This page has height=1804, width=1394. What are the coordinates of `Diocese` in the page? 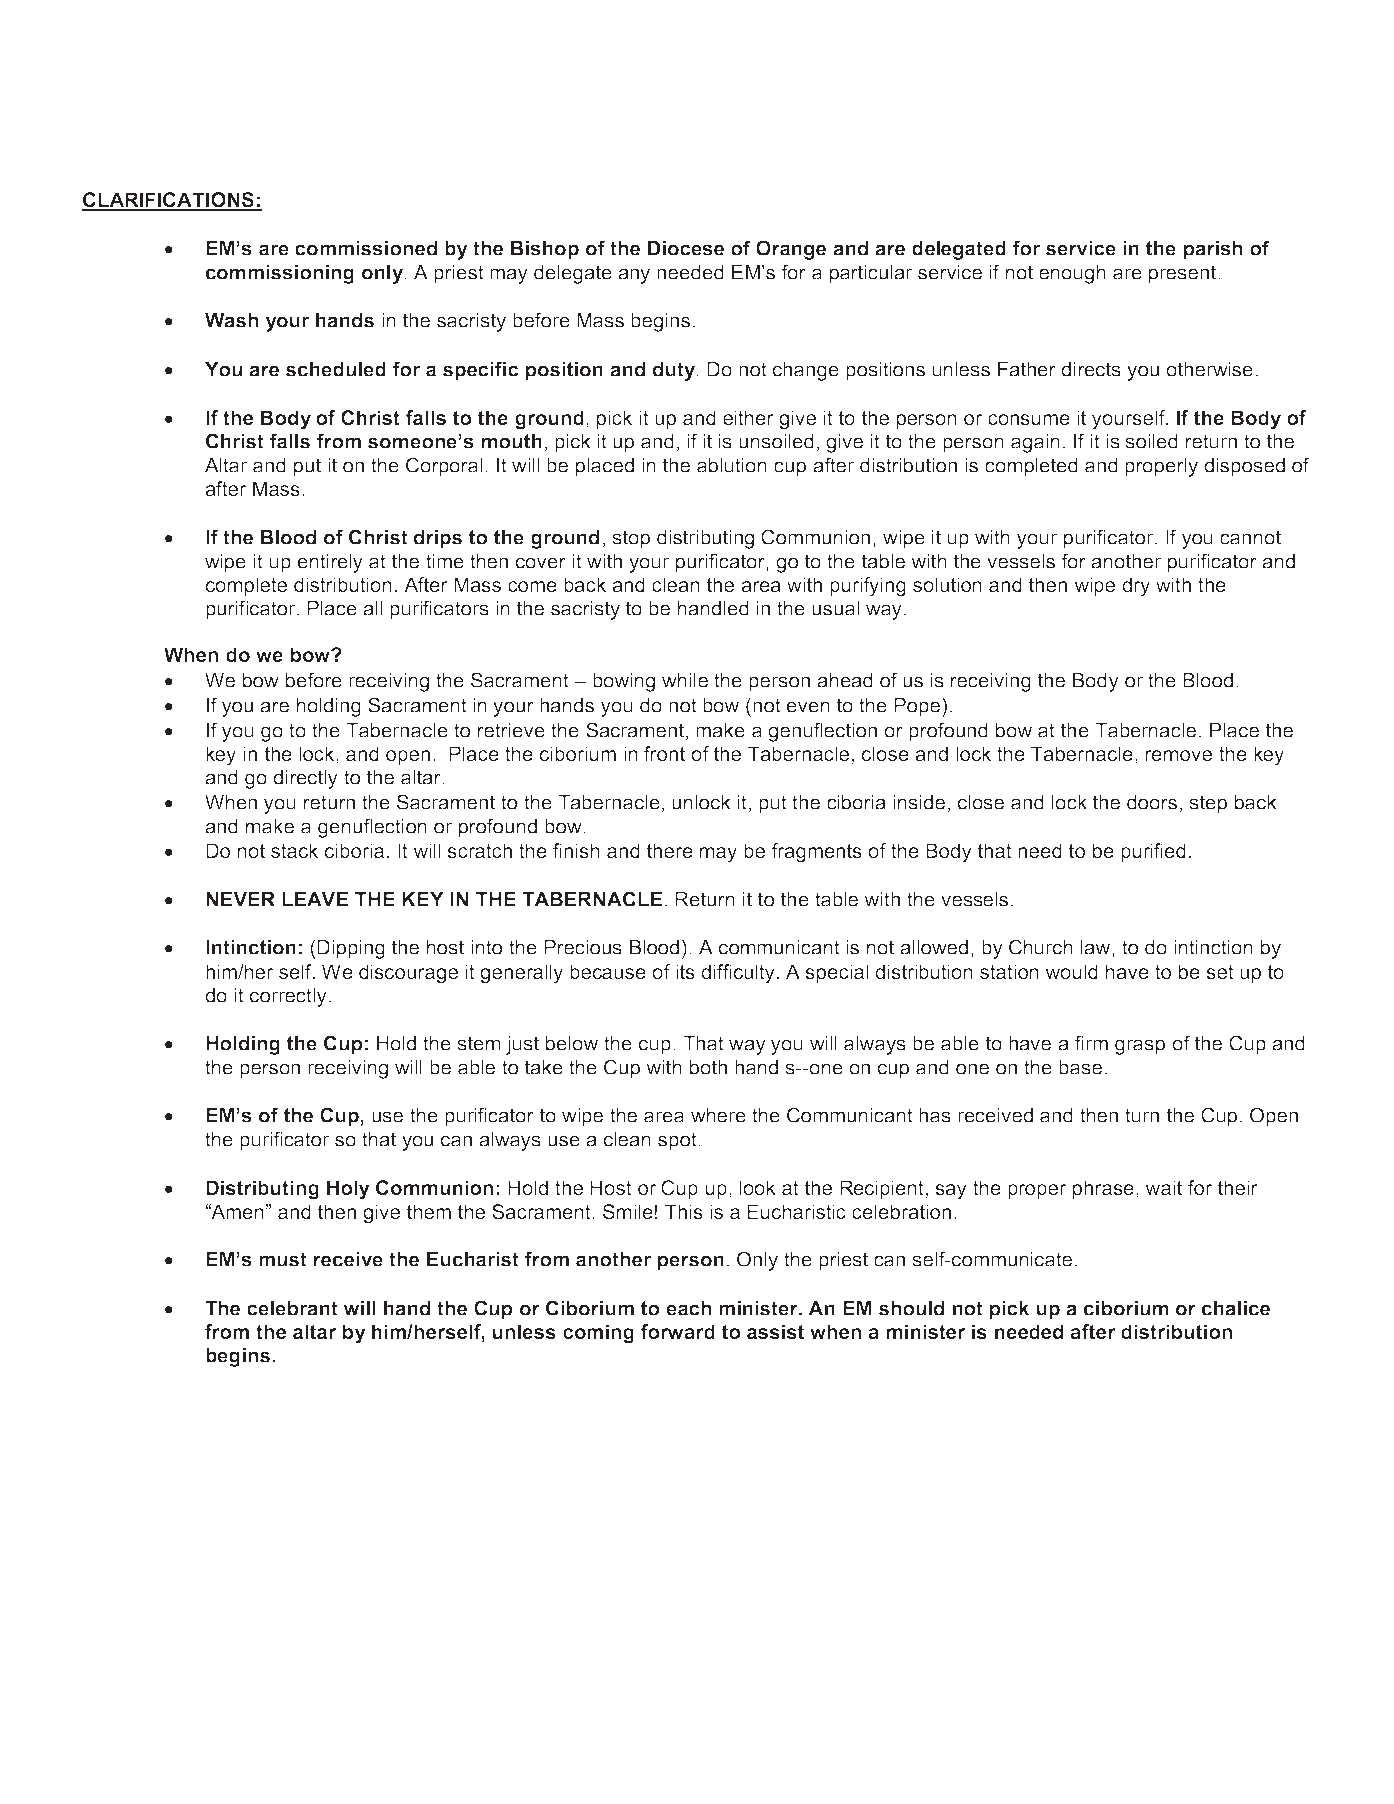 It's located at (686, 248).
